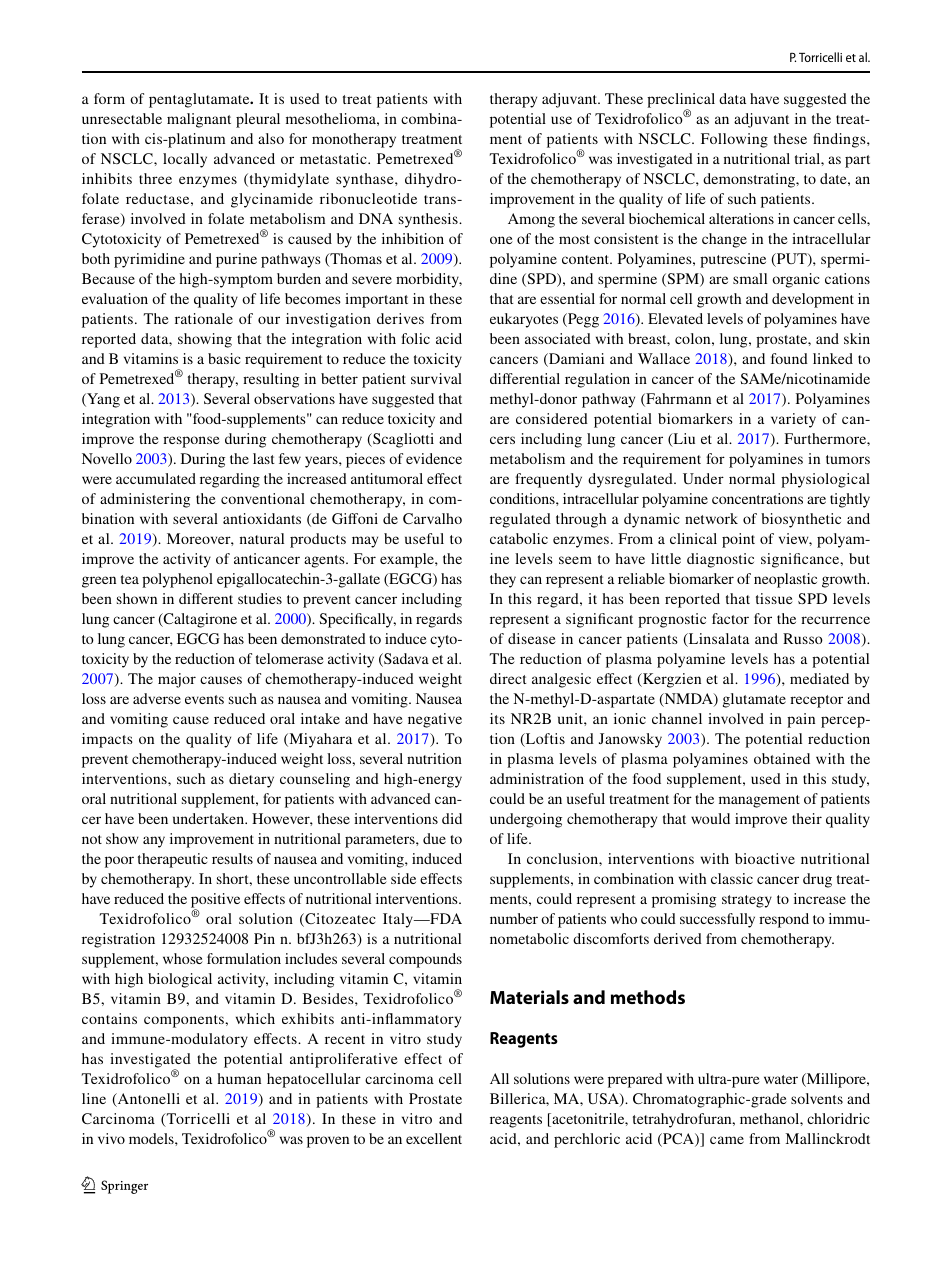  Describe the element at coordinates (185, 160) in the screenshot. I see `locally` at that location.
